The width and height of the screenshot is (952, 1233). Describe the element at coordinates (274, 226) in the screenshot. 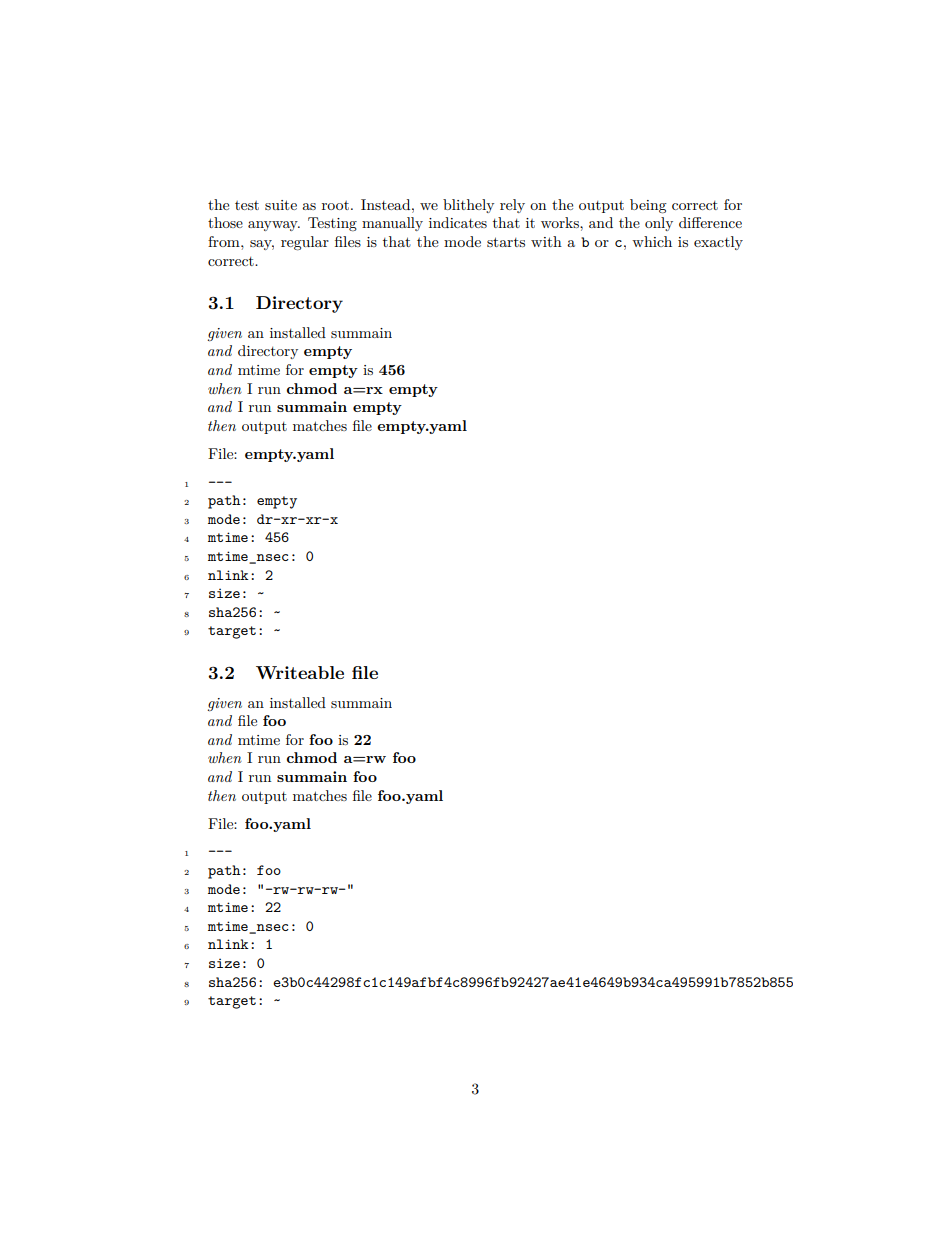

I see `anyway` at that location.
